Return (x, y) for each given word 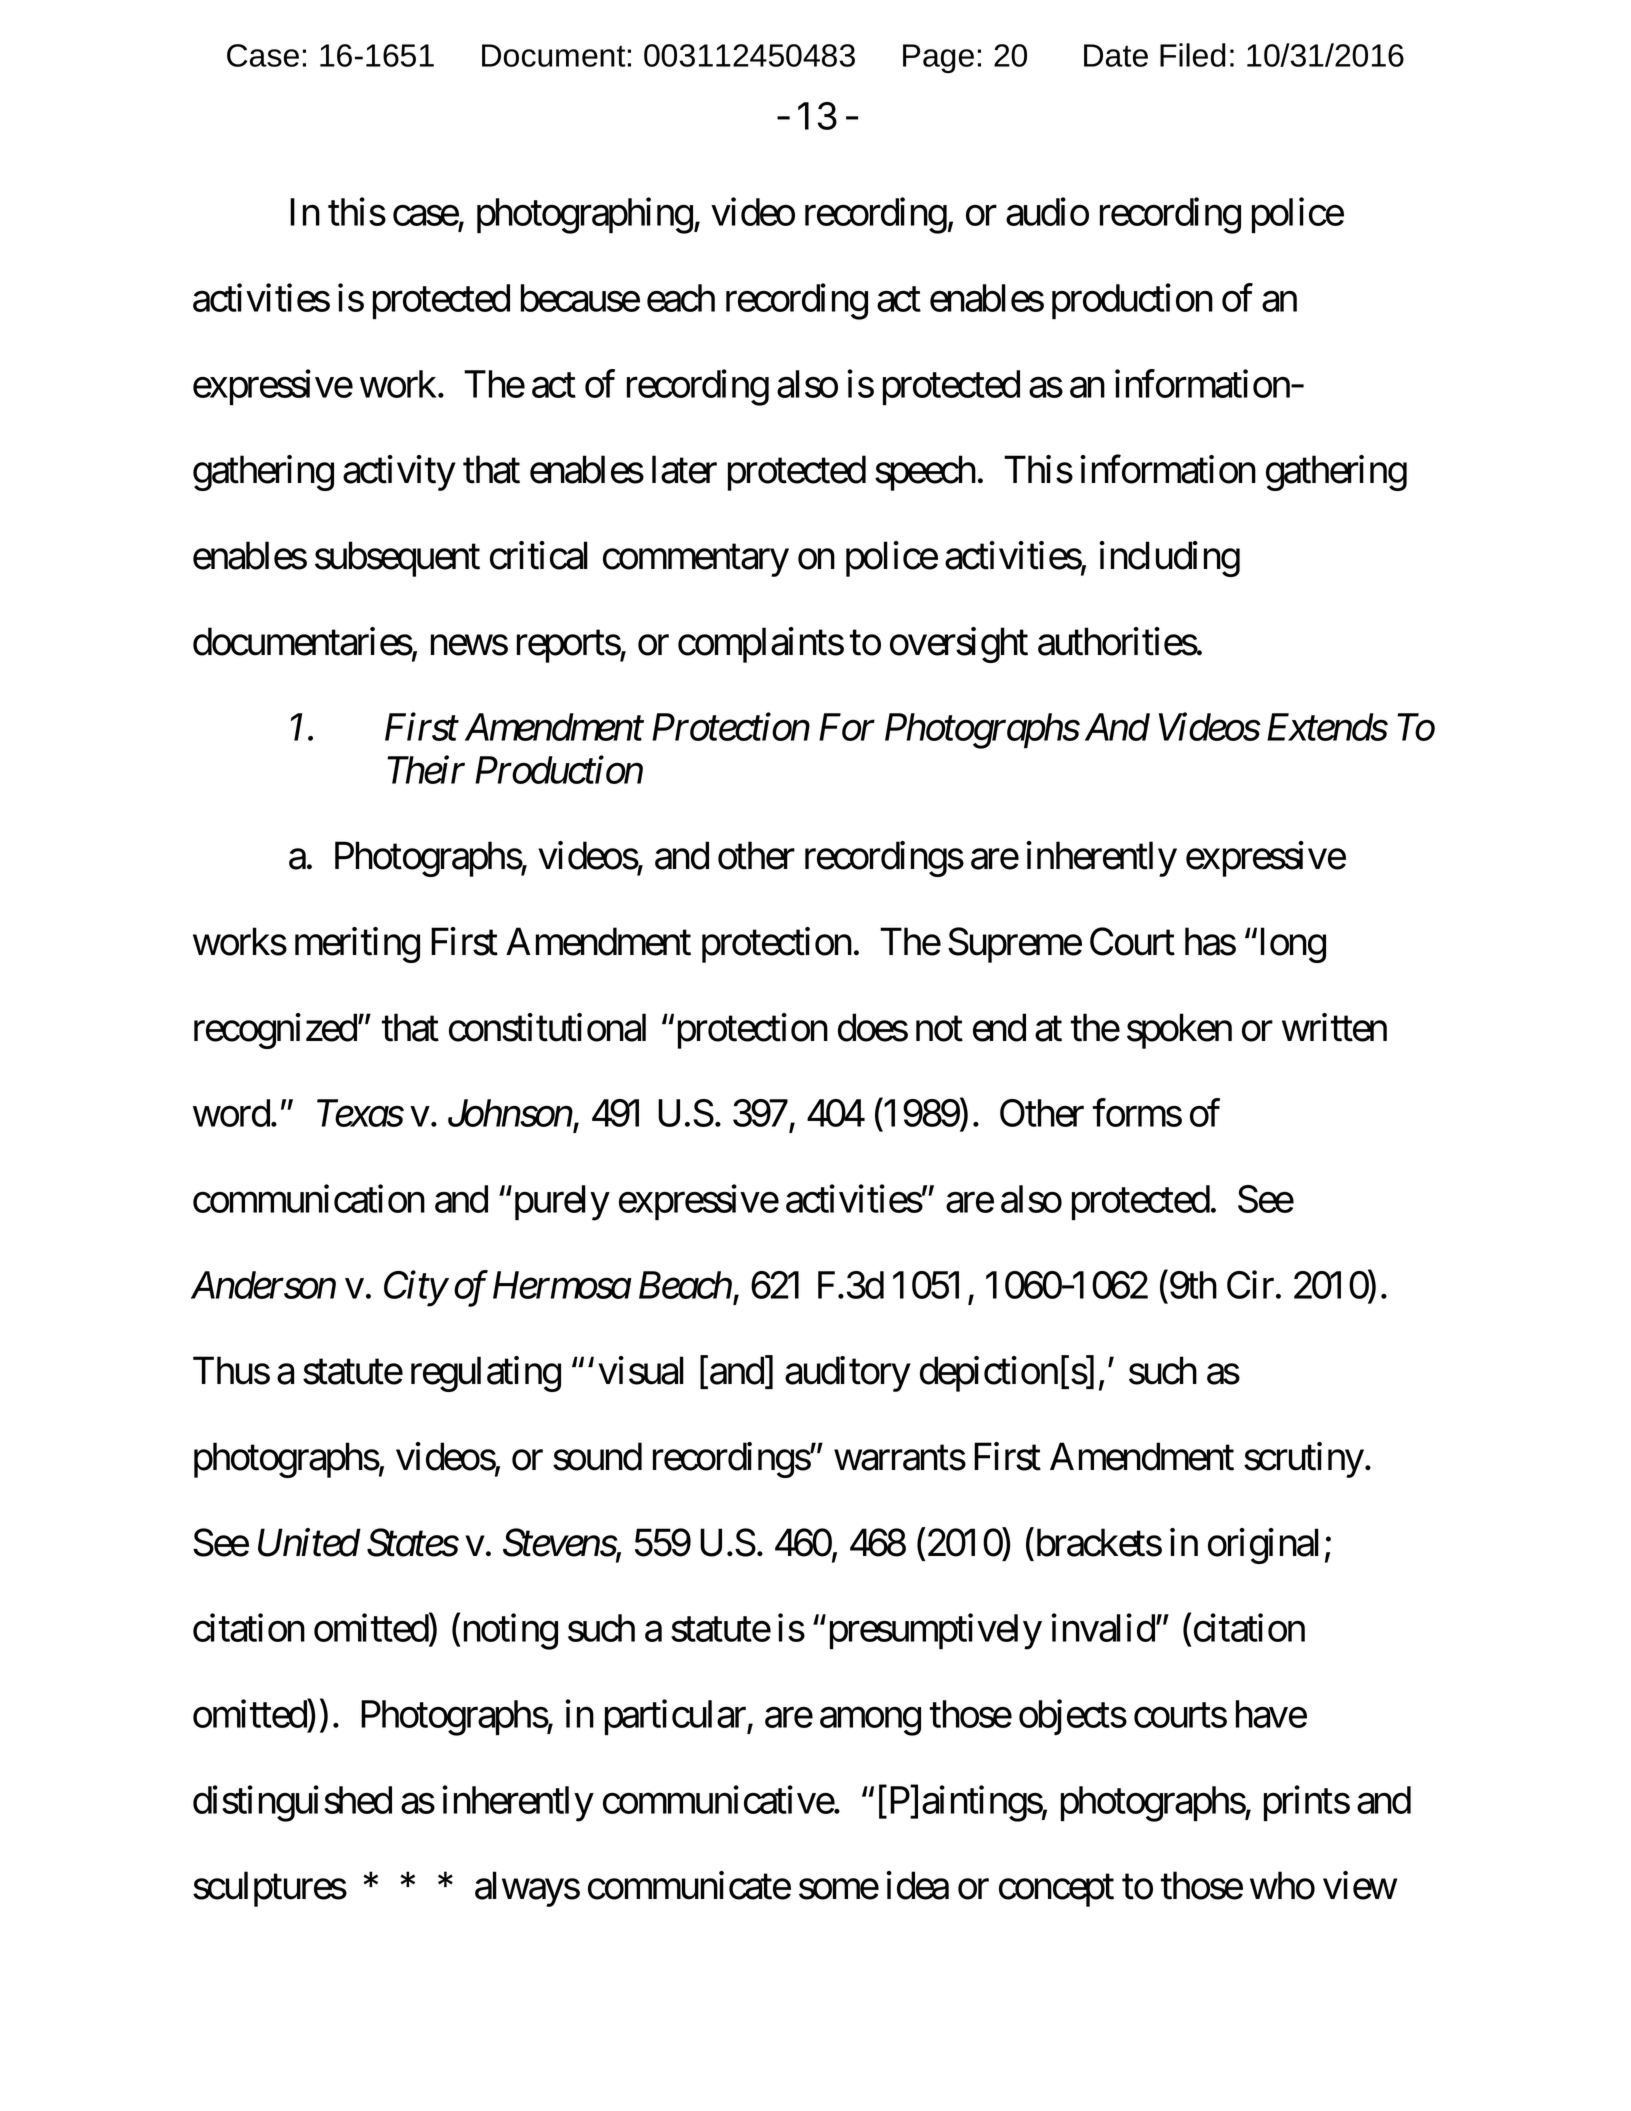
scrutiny (1304, 1460)
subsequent (397, 559)
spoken (1179, 1031)
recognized (275, 1031)
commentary (696, 561)
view (1360, 1885)
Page (938, 58)
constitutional (547, 1027)
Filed (1193, 55)
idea (918, 1885)
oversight (959, 645)
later (684, 469)
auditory (848, 1374)
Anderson (263, 1285)
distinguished (292, 1804)
